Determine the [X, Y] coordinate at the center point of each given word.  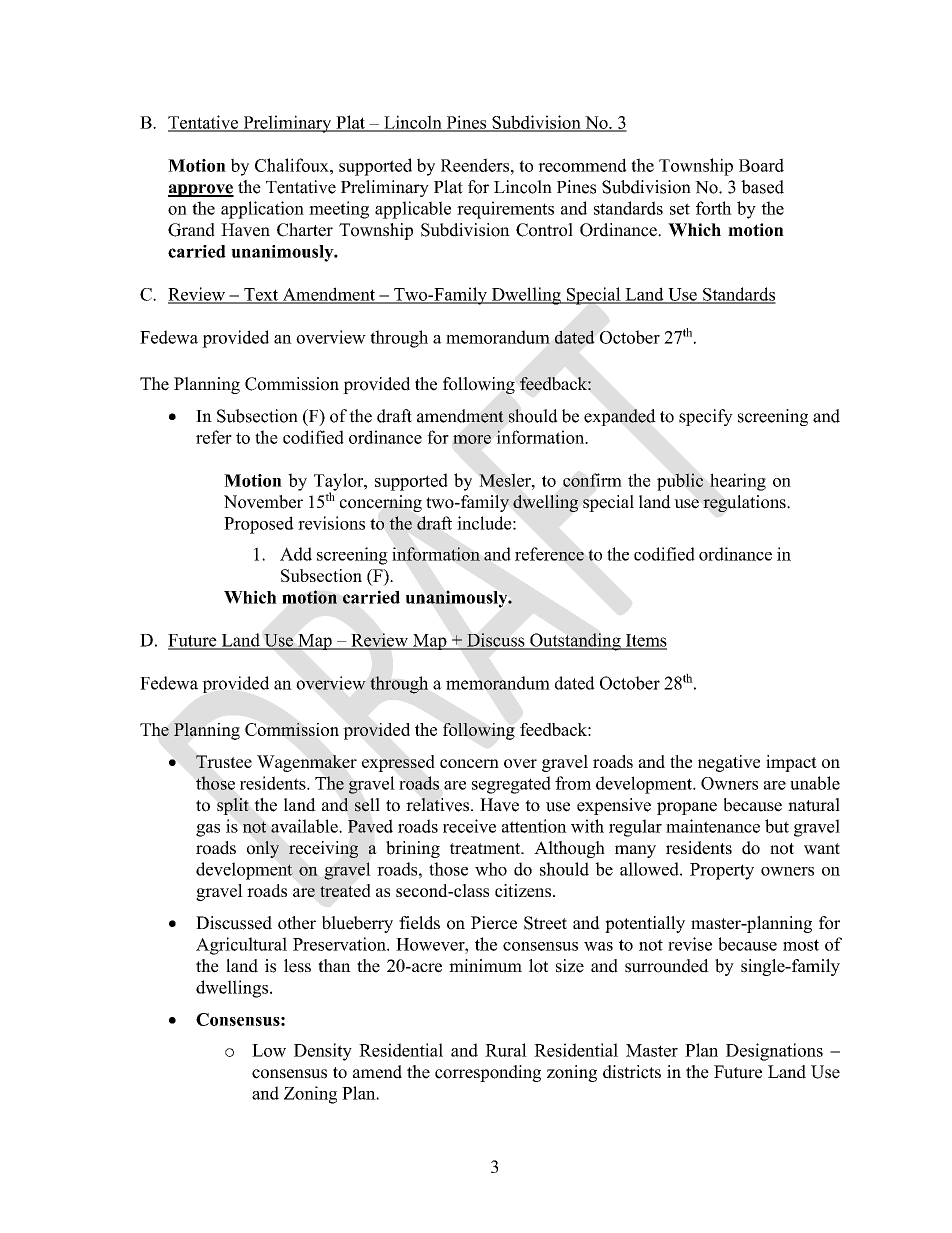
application [262, 210]
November [263, 502]
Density [323, 1052]
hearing [738, 482]
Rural [506, 1050]
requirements [505, 210]
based [762, 187]
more [472, 439]
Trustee [224, 761]
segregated [511, 785]
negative [729, 763]
